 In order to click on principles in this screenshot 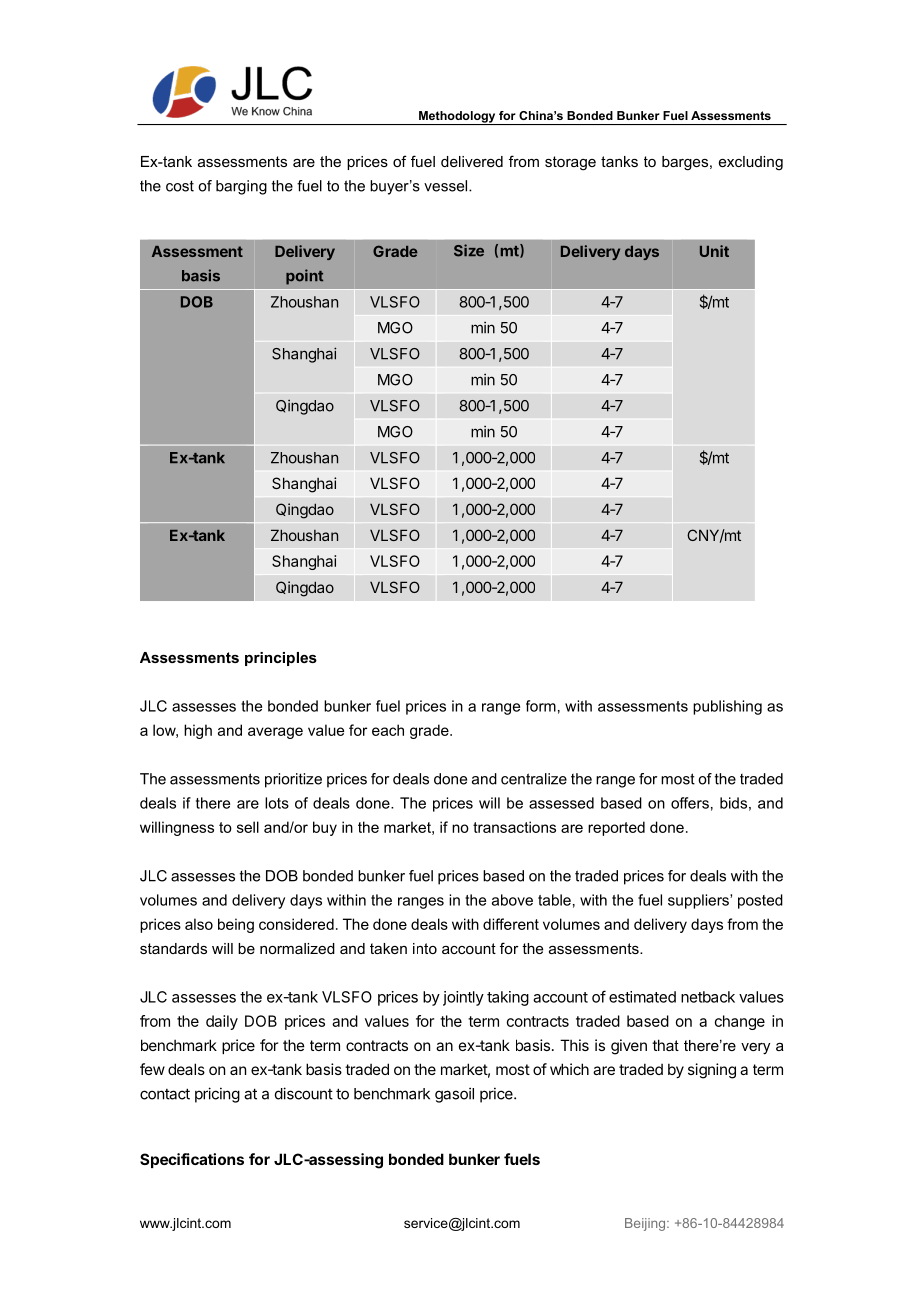, I will do `click(281, 659)`.
